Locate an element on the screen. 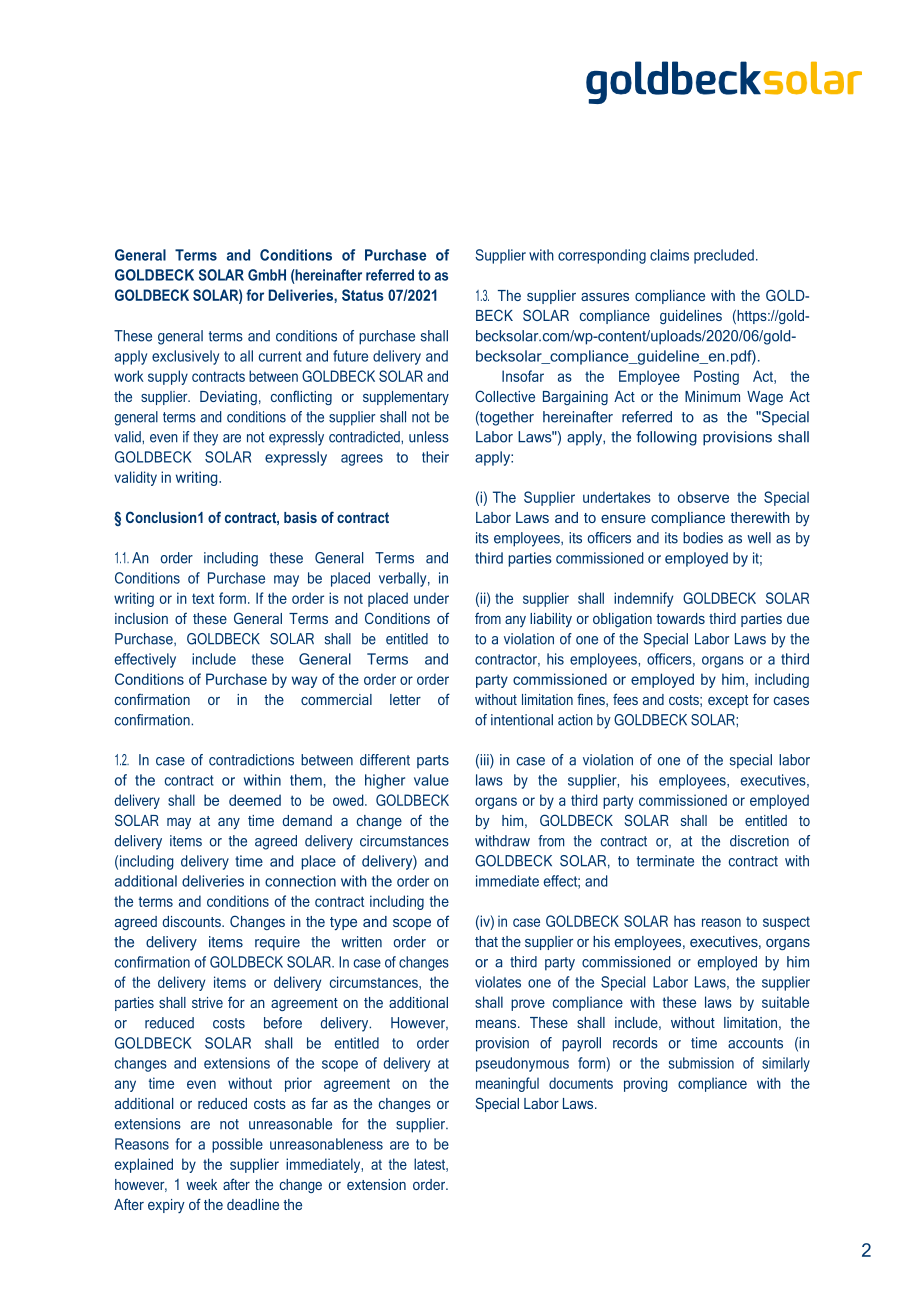 The height and width of the screenshot is (1308, 924). meaningful is located at coordinates (507, 1084).
